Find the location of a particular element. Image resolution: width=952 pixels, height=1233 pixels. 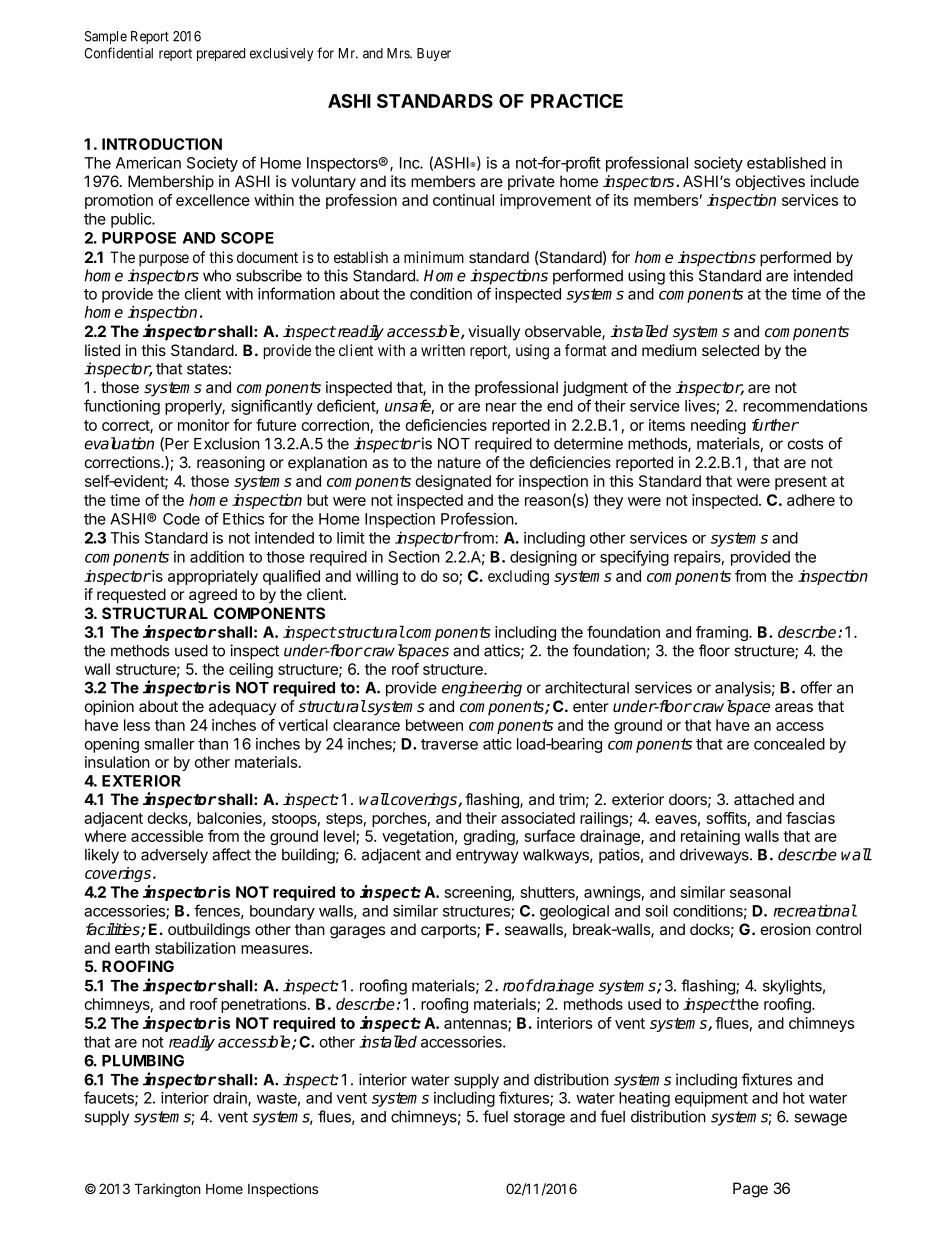

seasonal is located at coordinates (760, 892).
